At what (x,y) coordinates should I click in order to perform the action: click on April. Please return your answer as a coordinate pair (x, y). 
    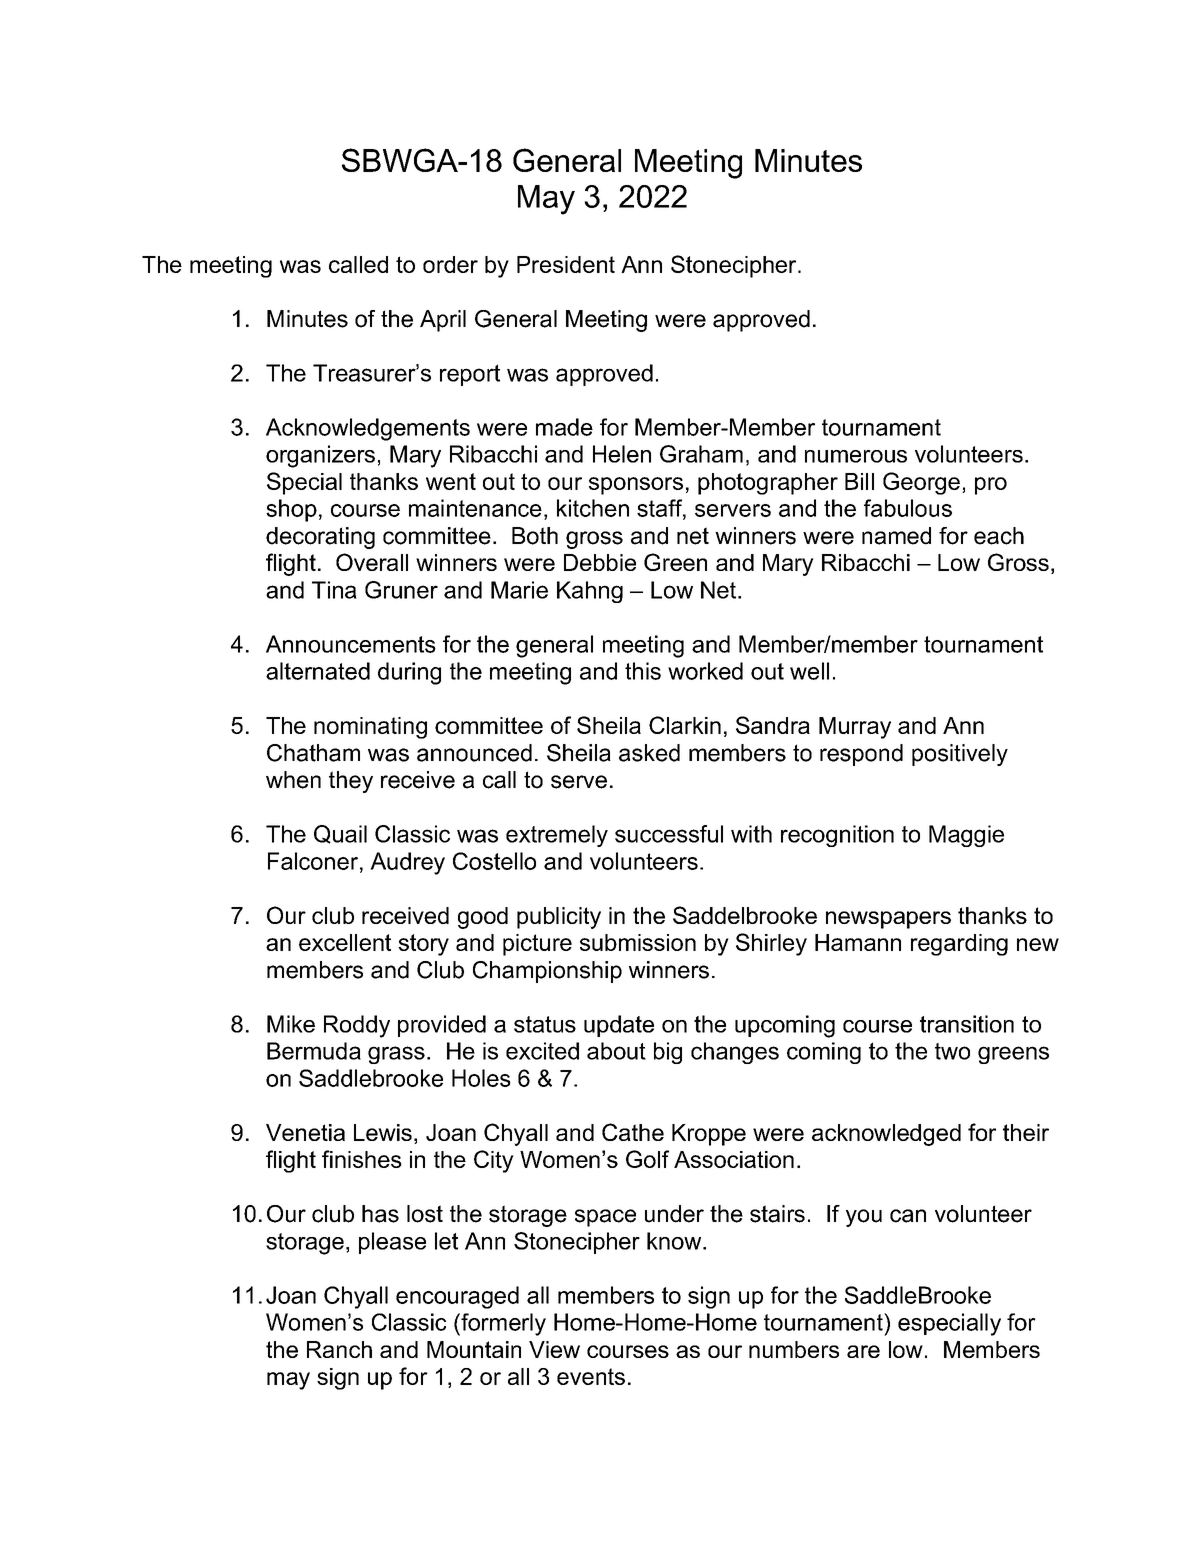
    Looking at the image, I should click on (443, 321).
